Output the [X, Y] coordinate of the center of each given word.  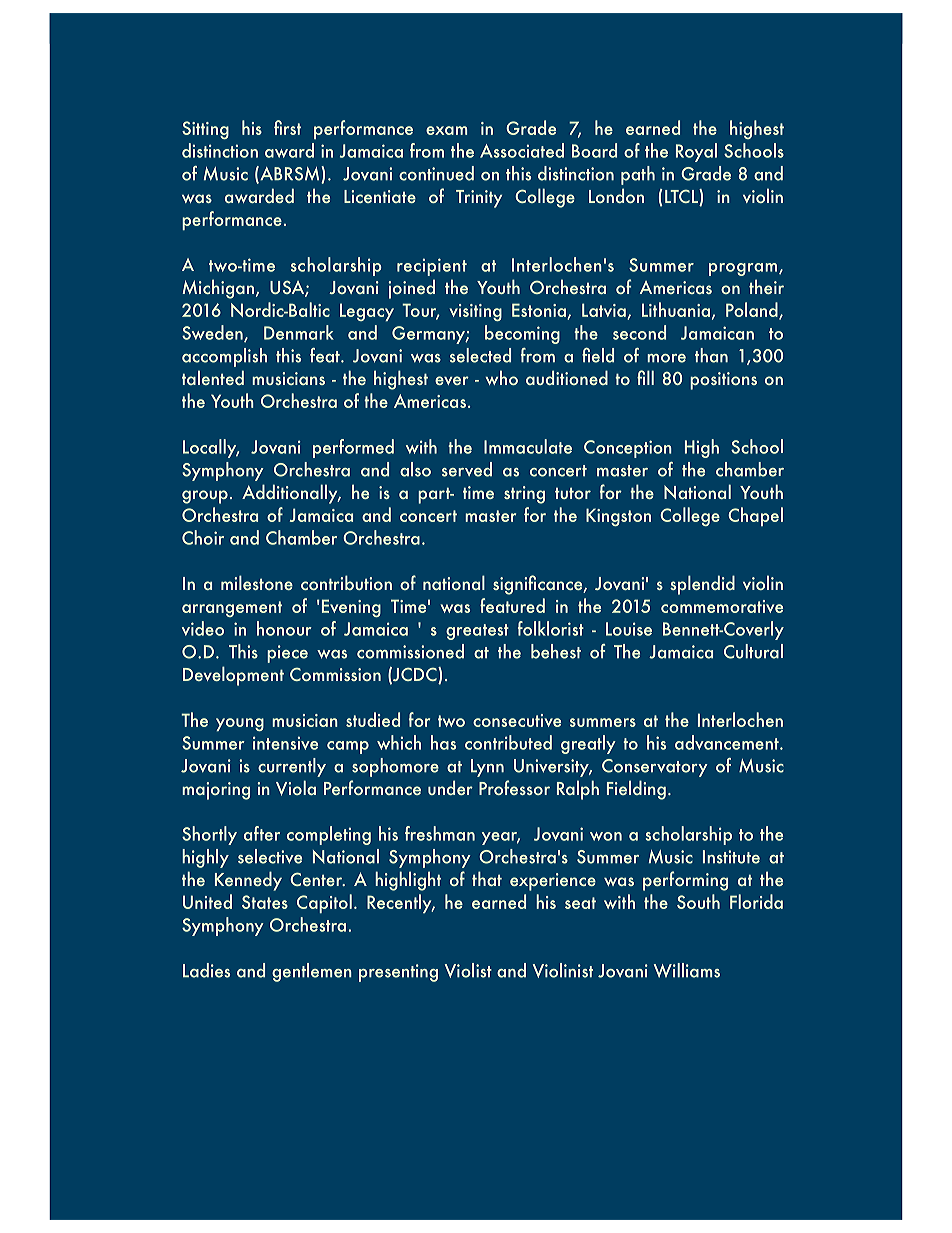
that [487, 878]
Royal [696, 152]
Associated [522, 150]
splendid [702, 585]
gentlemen [312, 972]
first [287, 127]
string [524, 495]
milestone [257, 582]
